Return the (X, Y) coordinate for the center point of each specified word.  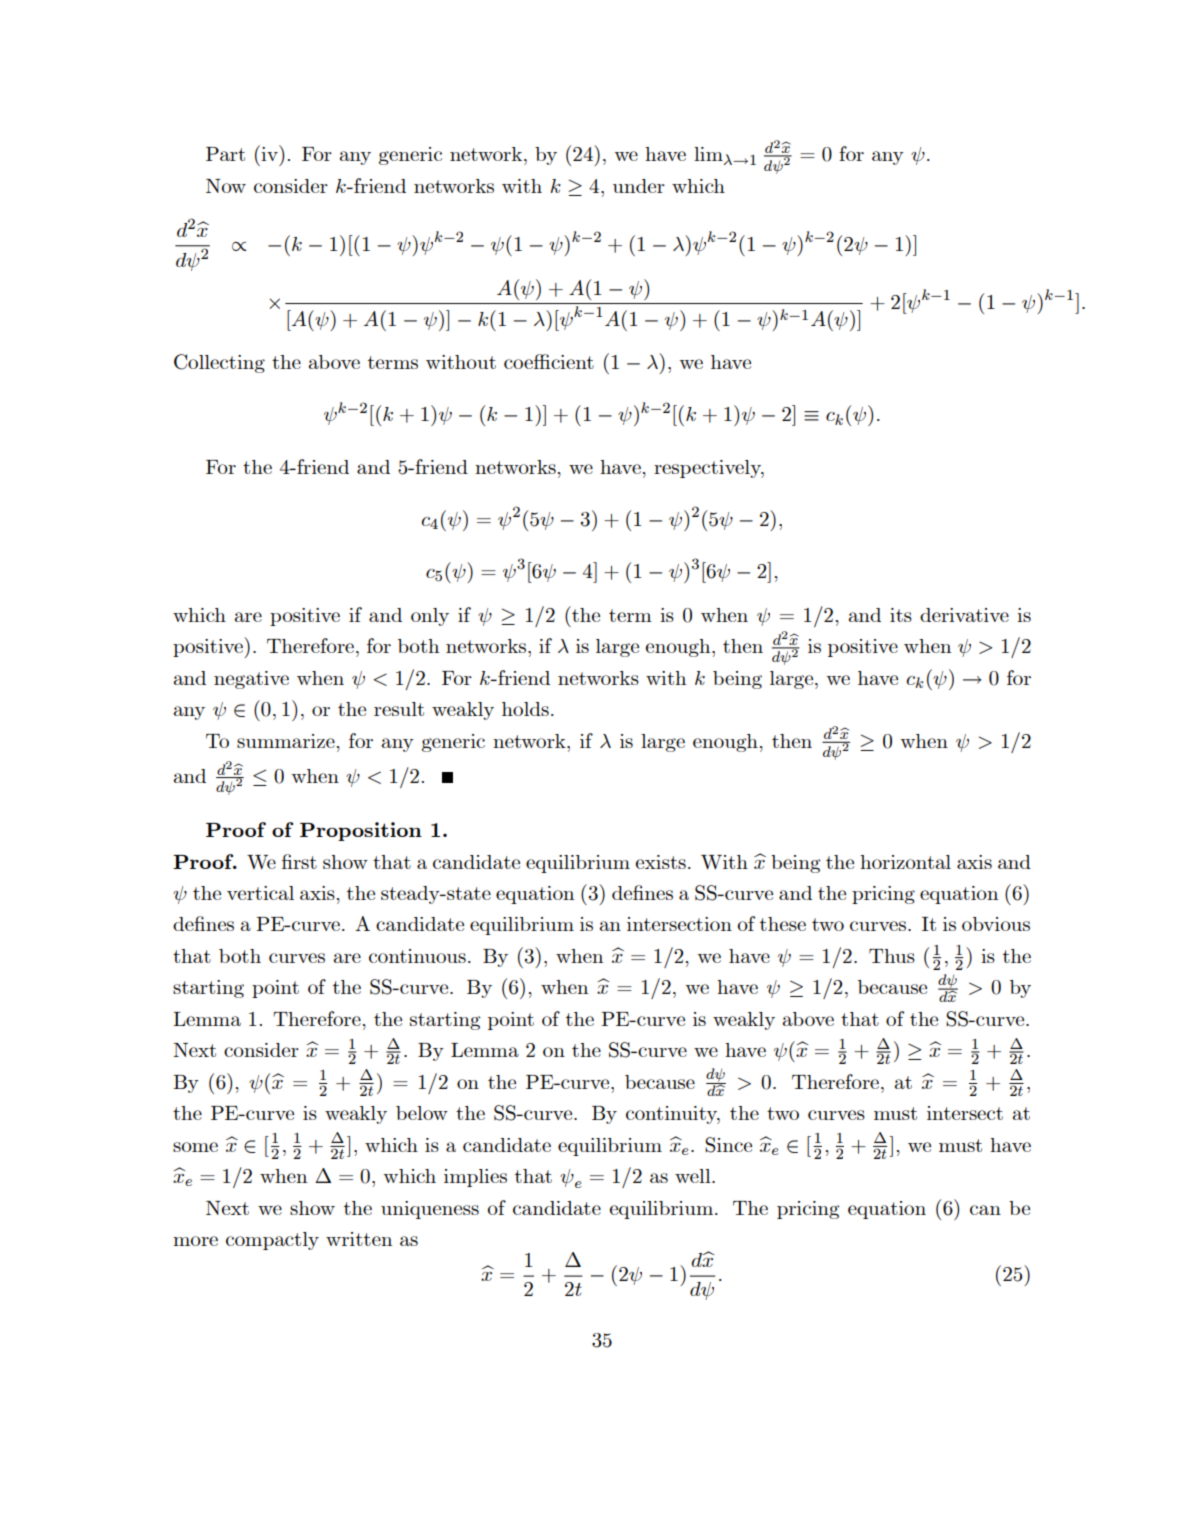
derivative (964, 615)
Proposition (361, 831)
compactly (272, 1241)
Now (226, 186)
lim (709, 155)
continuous (417, 956)
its (901, 615)
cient (571, 362)
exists (661, 862)
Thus (892, 956)
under (639, 186)
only (430, 617)
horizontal (905, 862)
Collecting (219, 363)
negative (251, 680)
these (783, 924)
